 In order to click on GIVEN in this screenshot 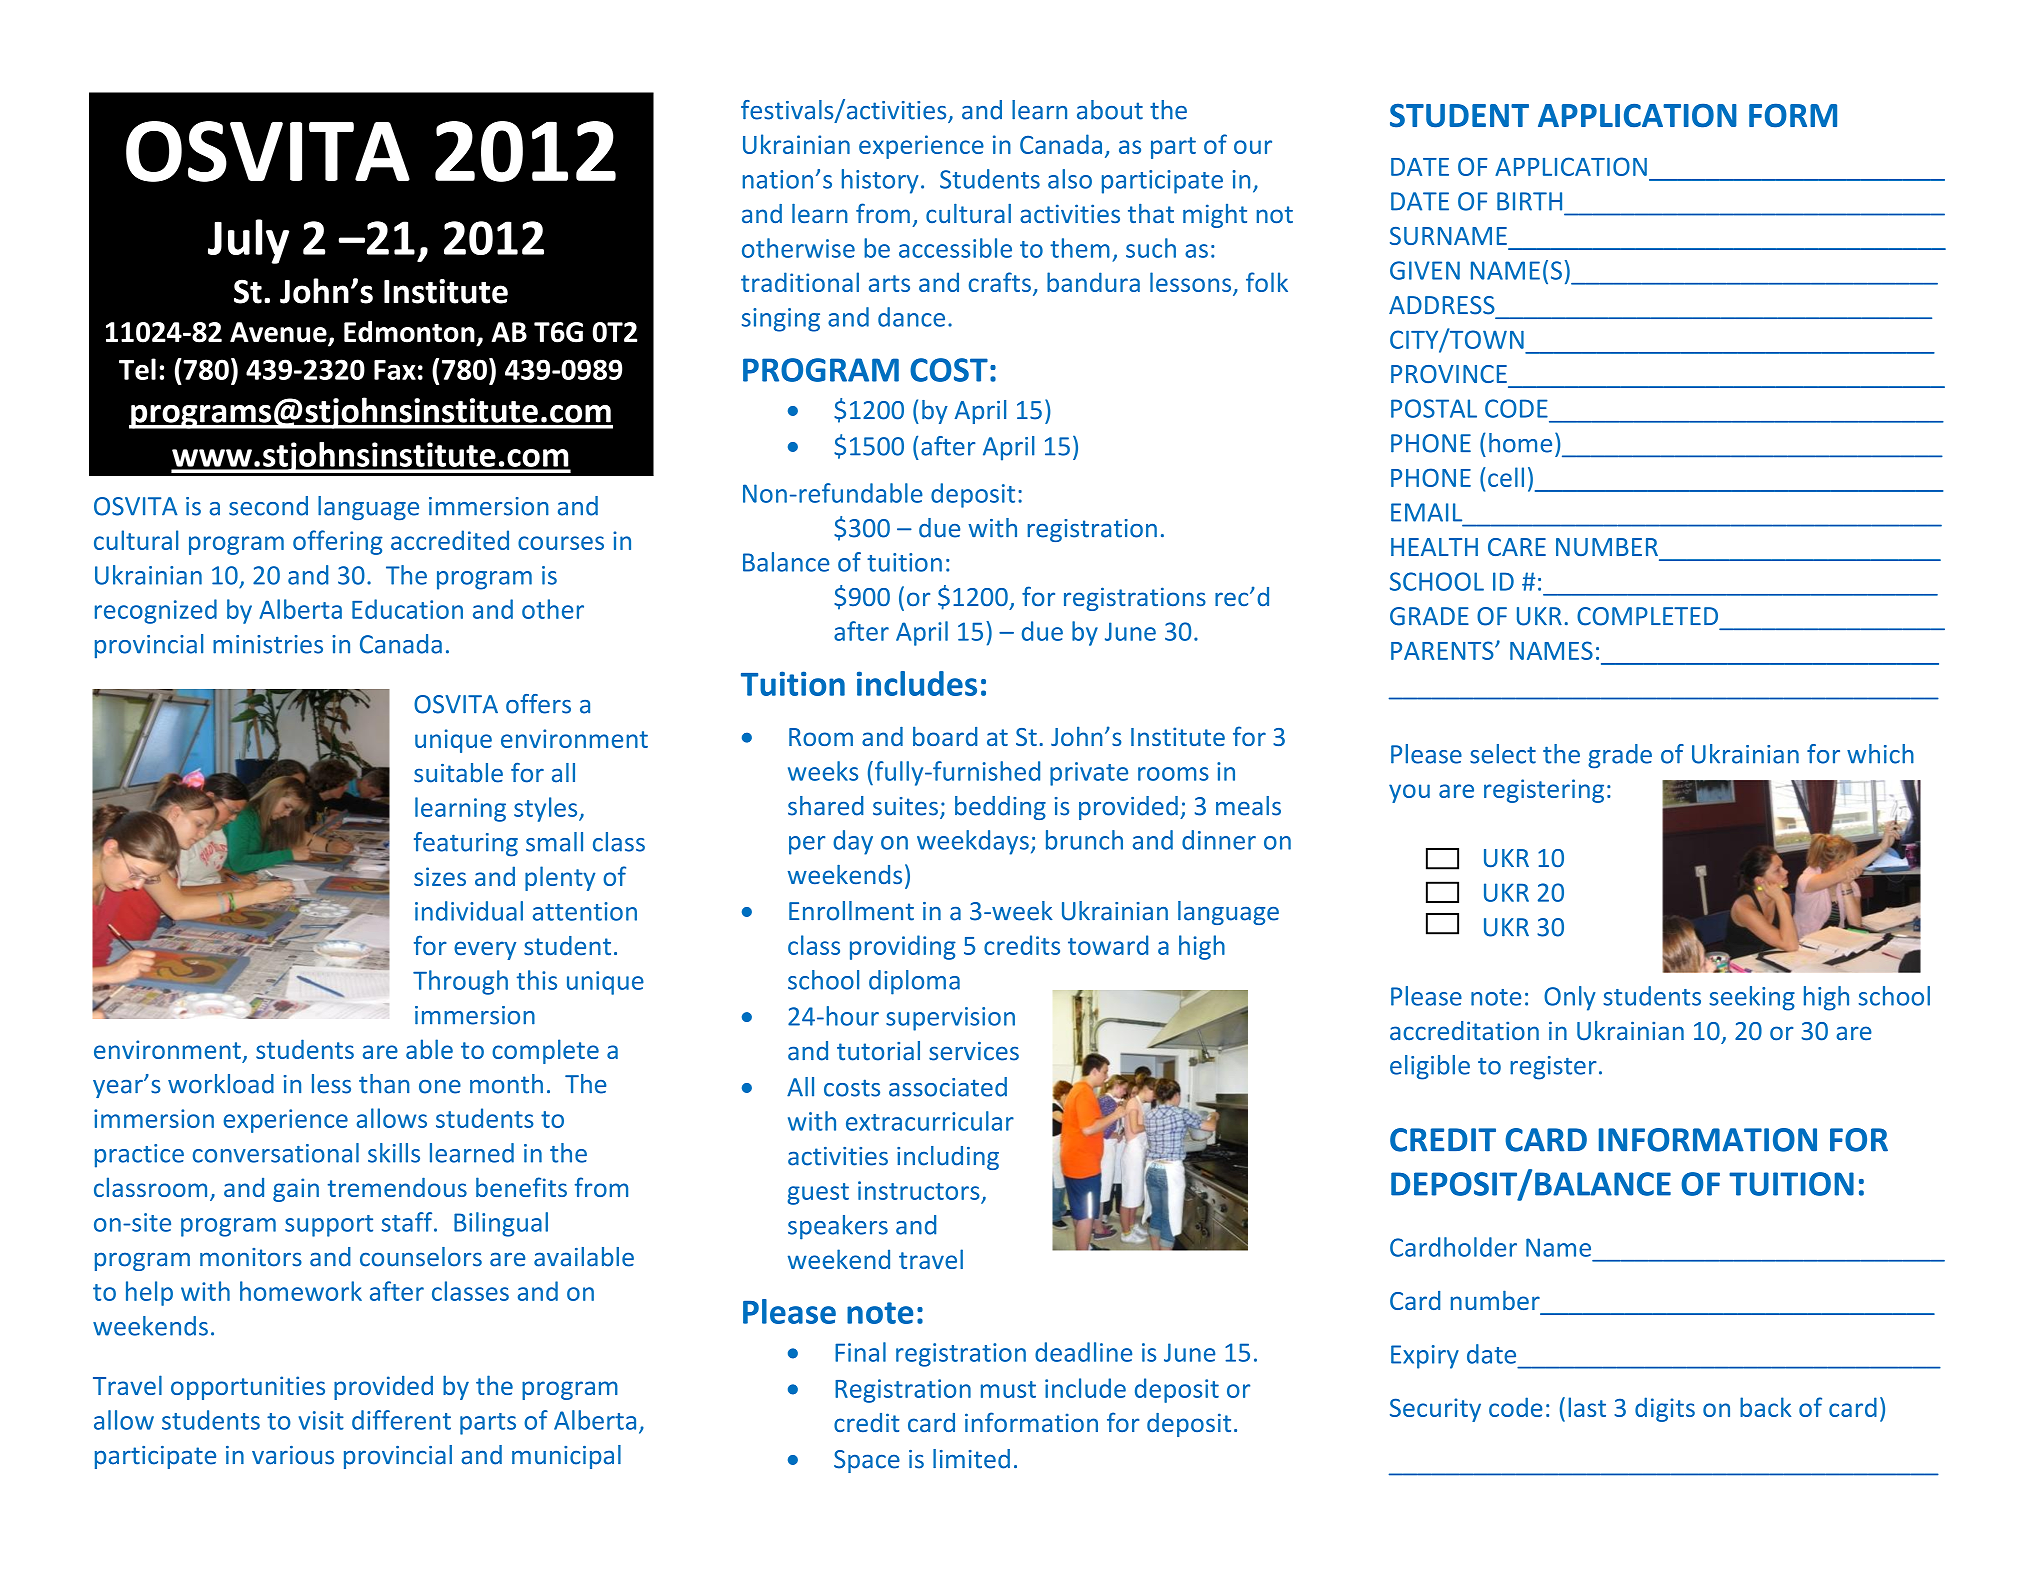, I will do `click(1425, 270)`.
